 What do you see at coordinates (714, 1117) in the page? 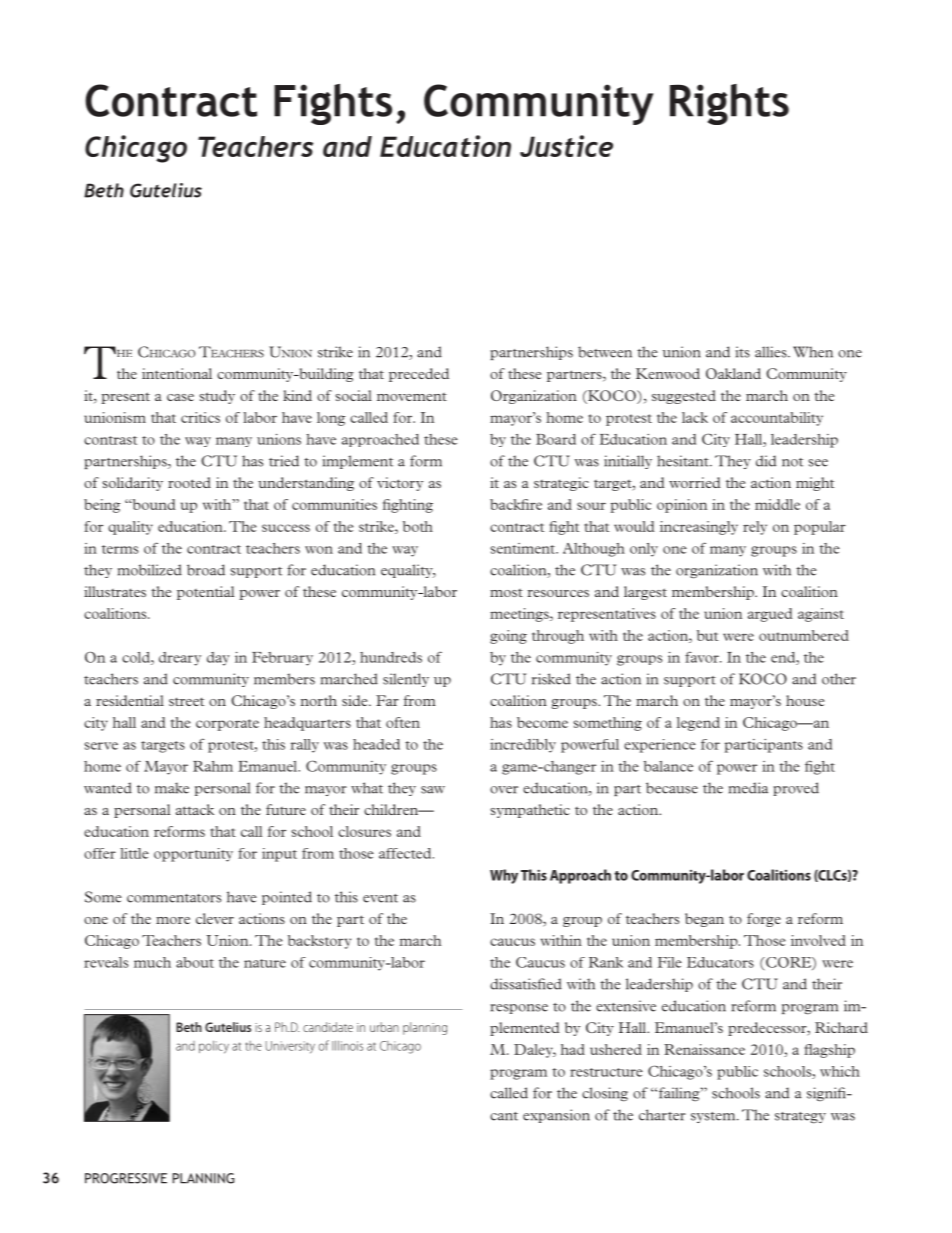
I see `system` at bounding box center [714, 1117].
